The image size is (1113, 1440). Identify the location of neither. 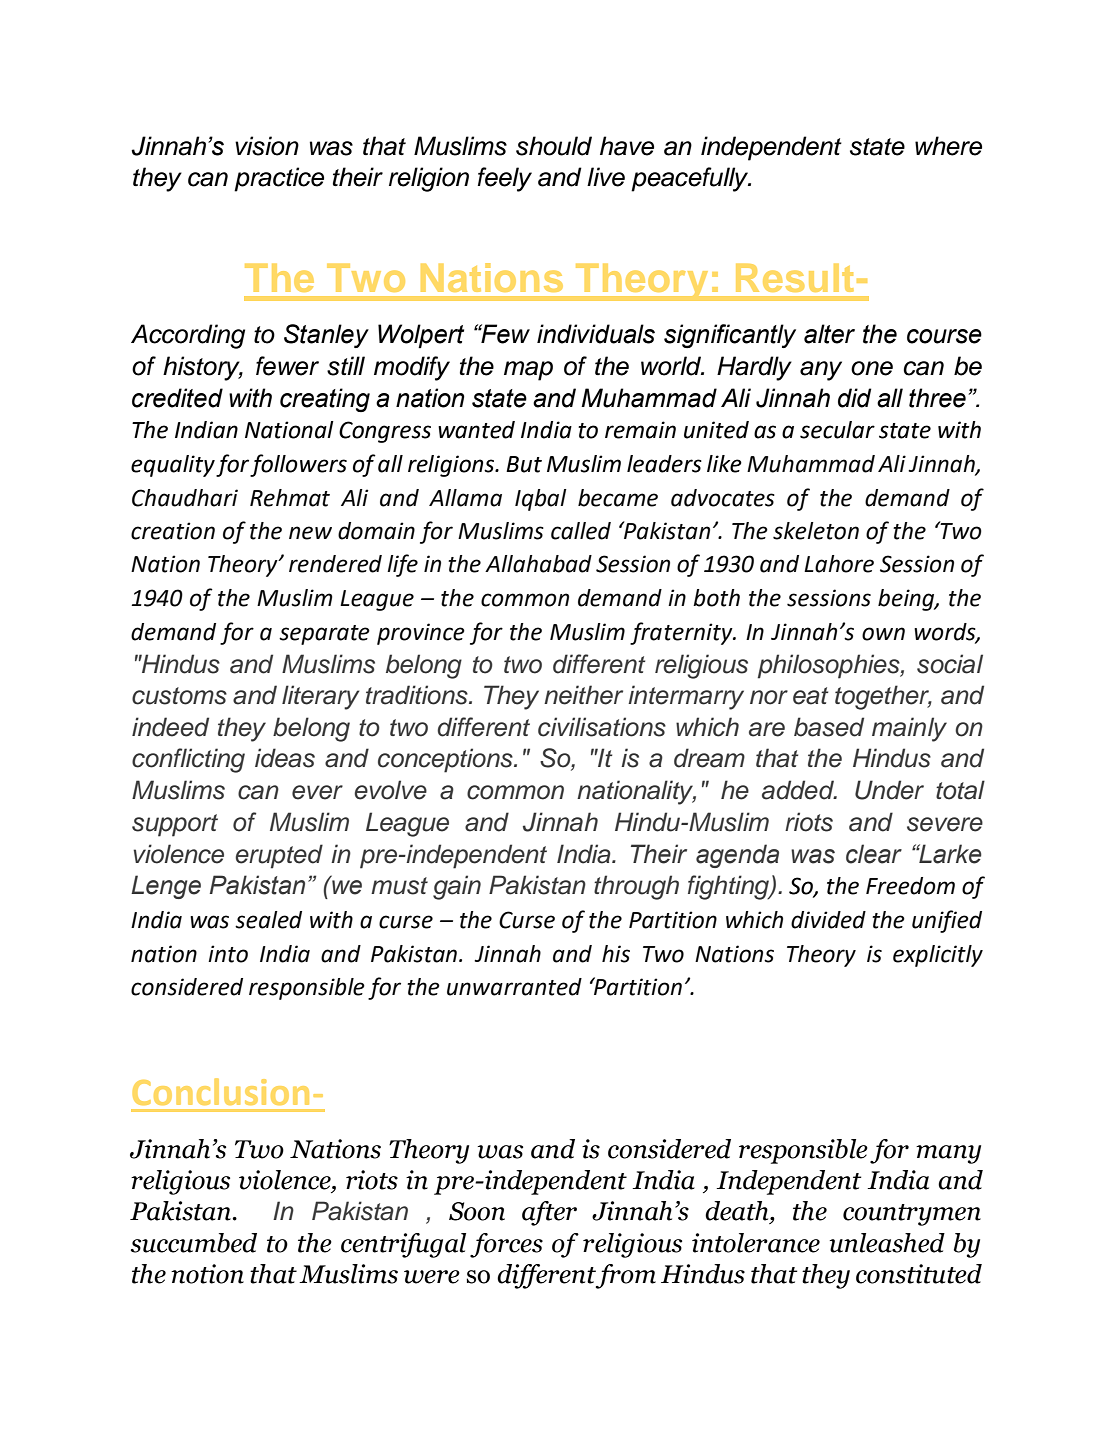
(583, 695).
